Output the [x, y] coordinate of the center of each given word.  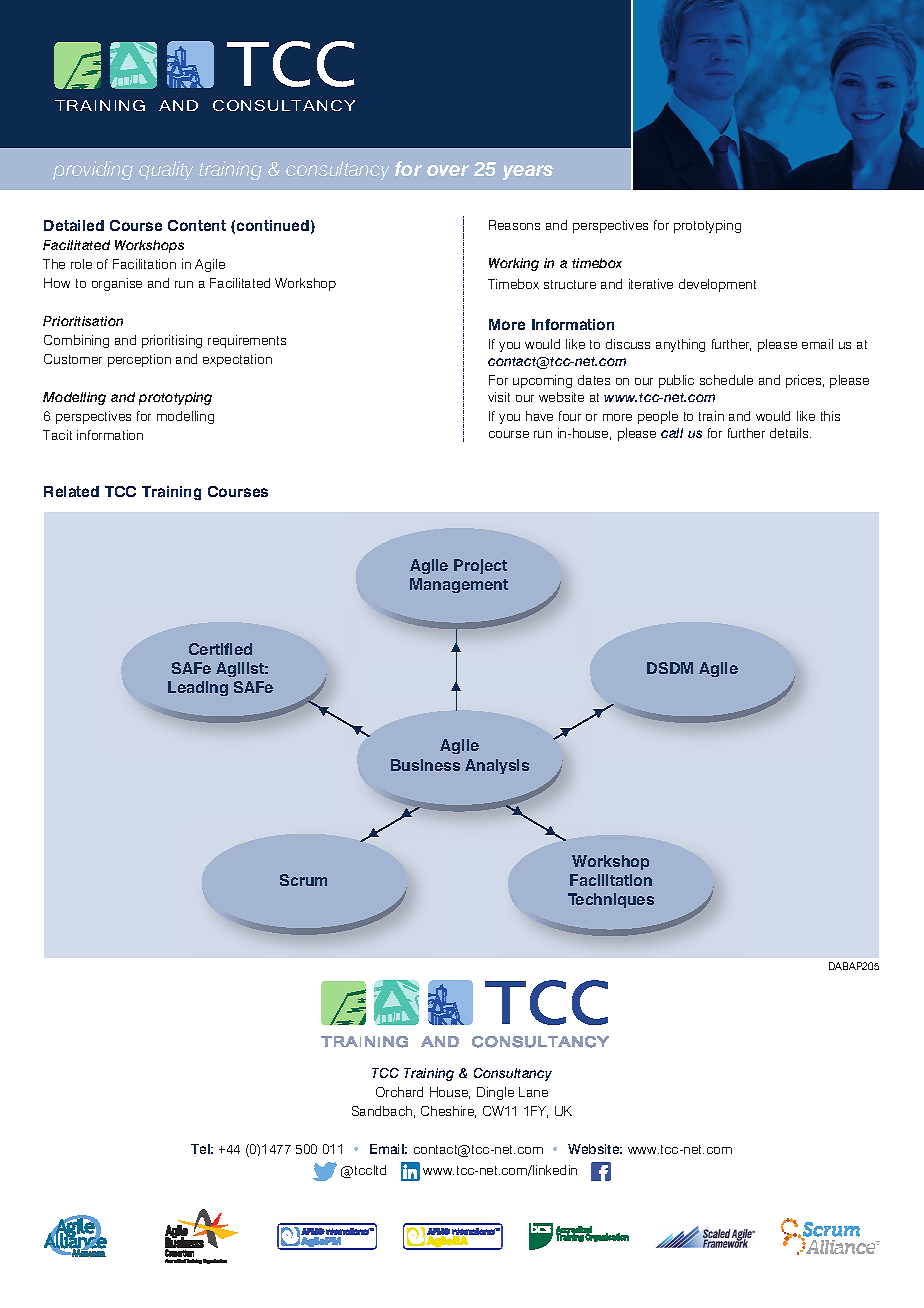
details [790, 433]
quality [166, 170]
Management [459, 585]
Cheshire [448, 1112]
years [528, 172]
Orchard [399, 1092]
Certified [220, 649]
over [448, 170]
